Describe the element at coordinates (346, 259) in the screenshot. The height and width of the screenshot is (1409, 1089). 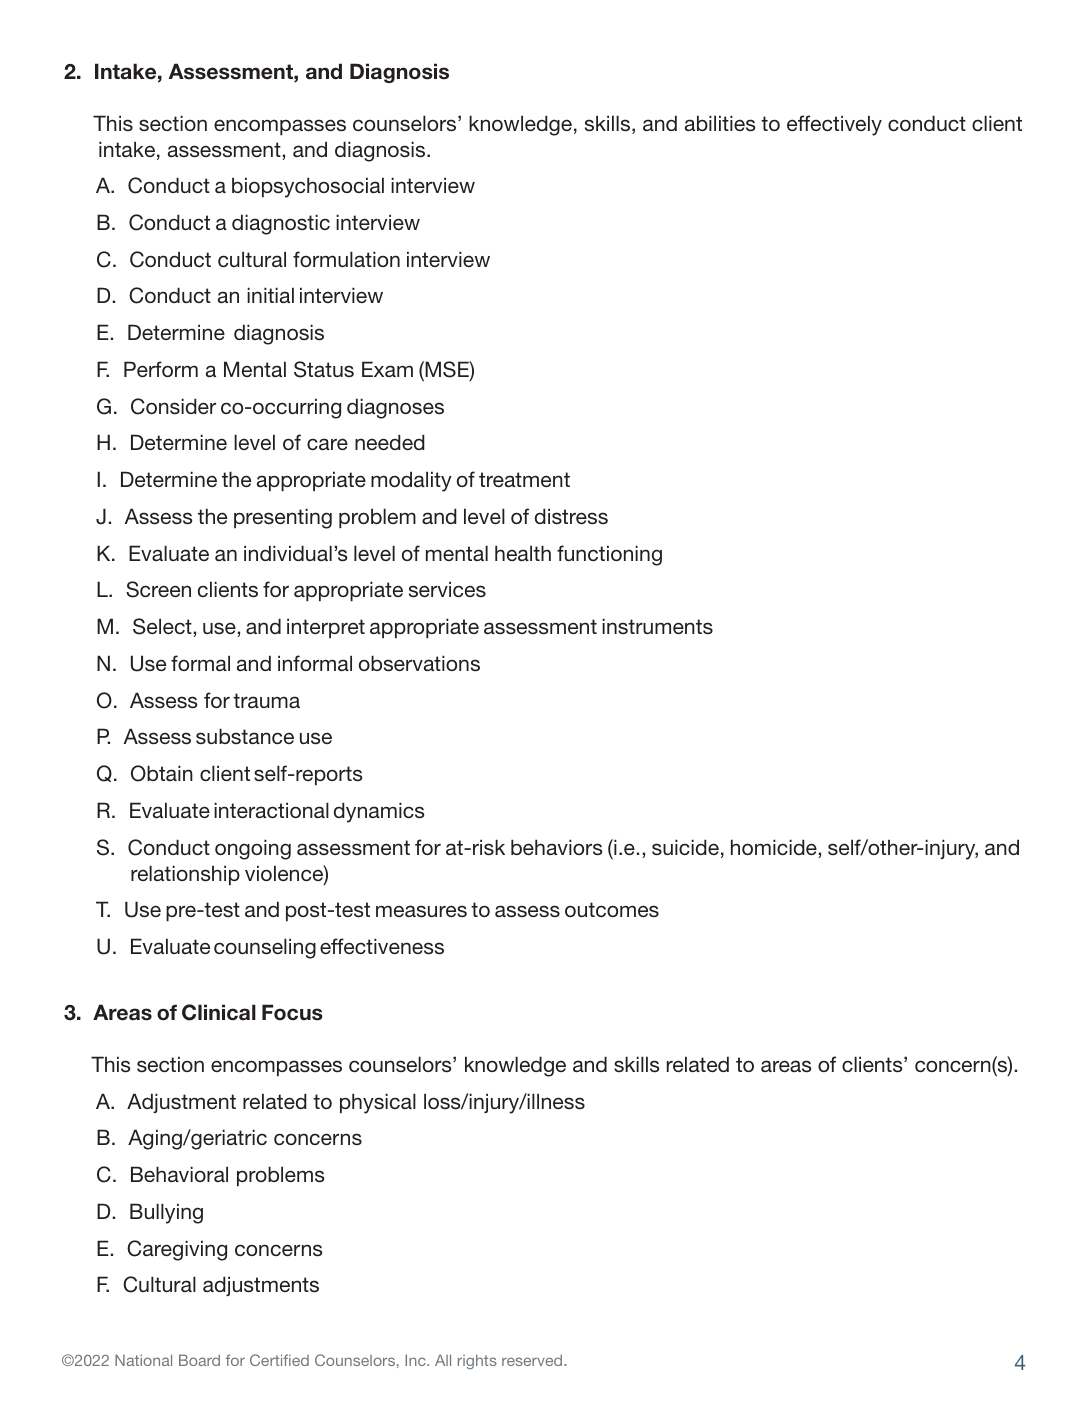
I see `formulation` at that location.
